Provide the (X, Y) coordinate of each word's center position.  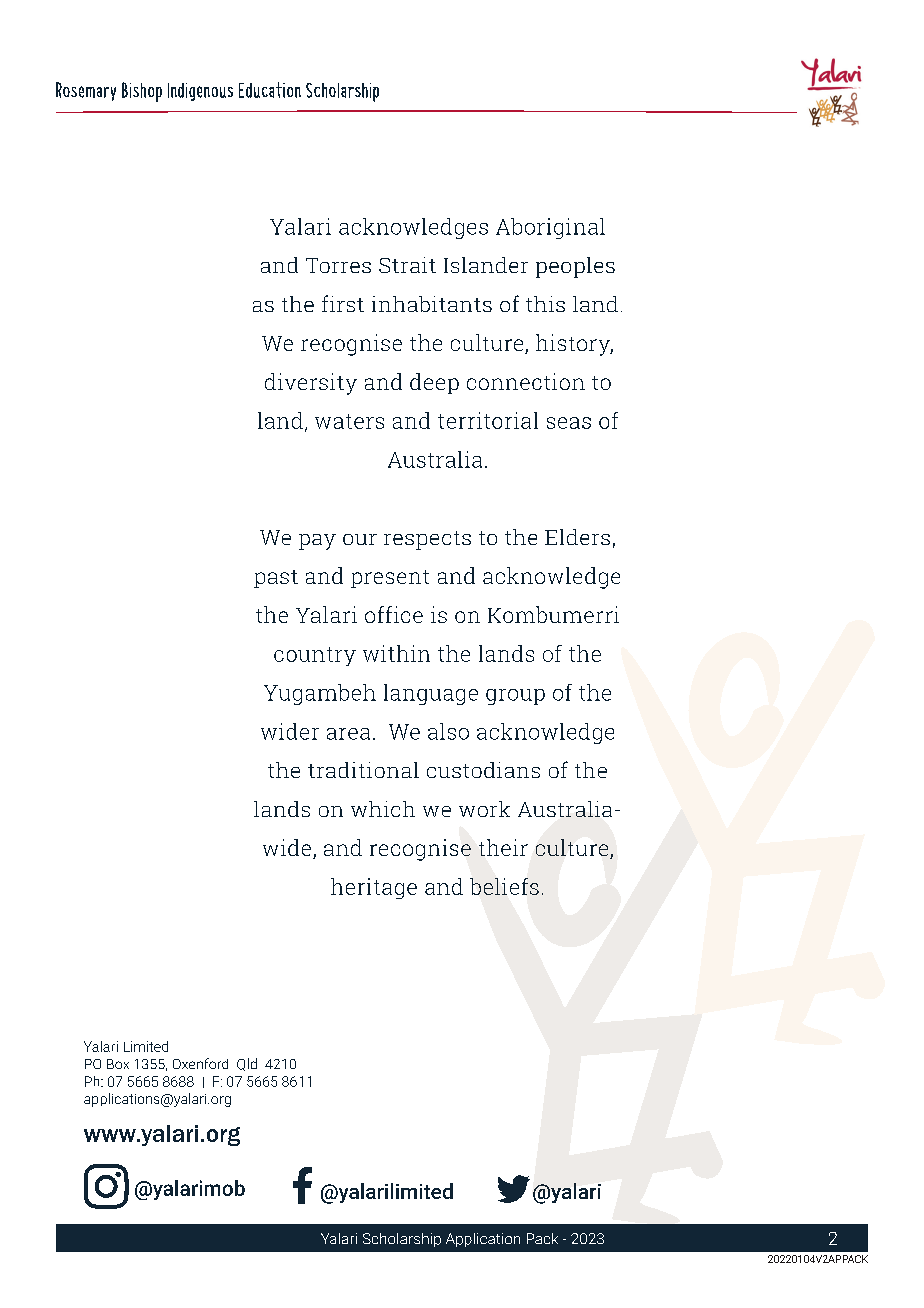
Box (118, 1064)
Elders (577, 537)
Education (270, 90)
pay (317, 542)
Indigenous (200, 92)
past (276, 579)
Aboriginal (550, 228)
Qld (247, 1064)
